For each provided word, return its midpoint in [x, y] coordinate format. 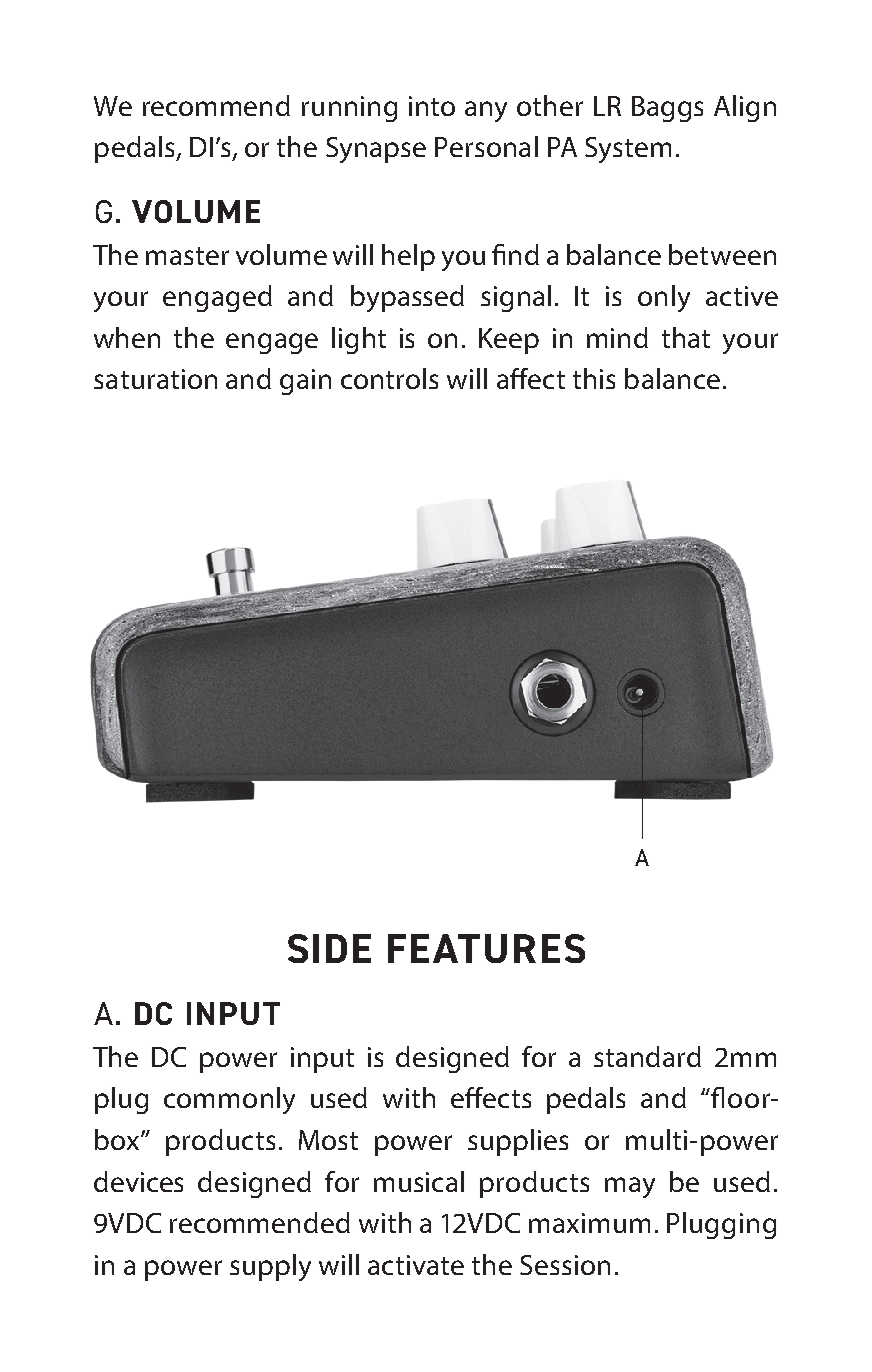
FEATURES [486, 948]
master [187, 256]
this [594, 378]
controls [389, 378]
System [628, 150]
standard [647, 1056]
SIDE [329, 948]
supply [270, 1267]
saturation [155, 379]
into [432, 106]
